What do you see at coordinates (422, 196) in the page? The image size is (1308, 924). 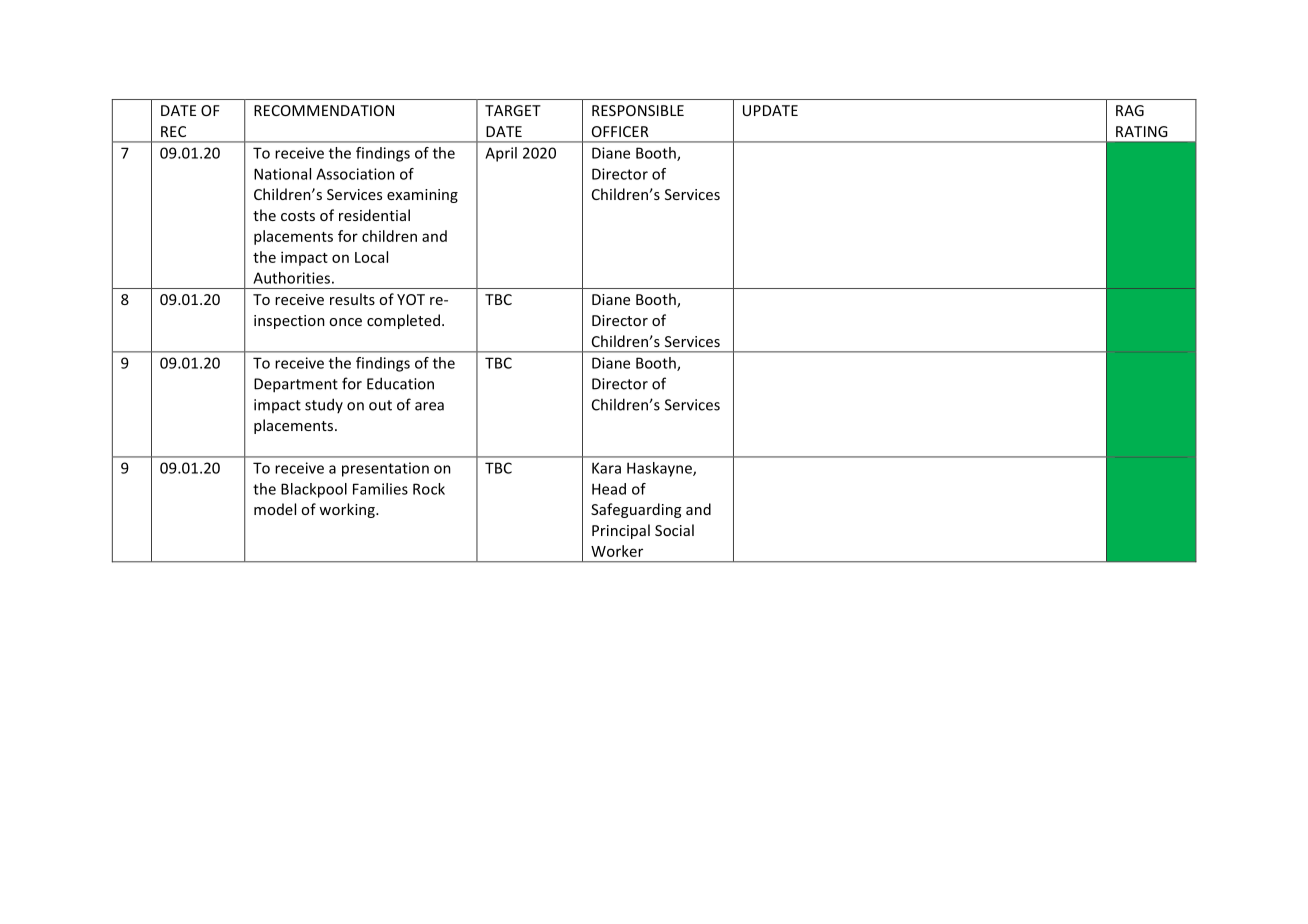 I see `examining` at bounding box center [422, 196].
